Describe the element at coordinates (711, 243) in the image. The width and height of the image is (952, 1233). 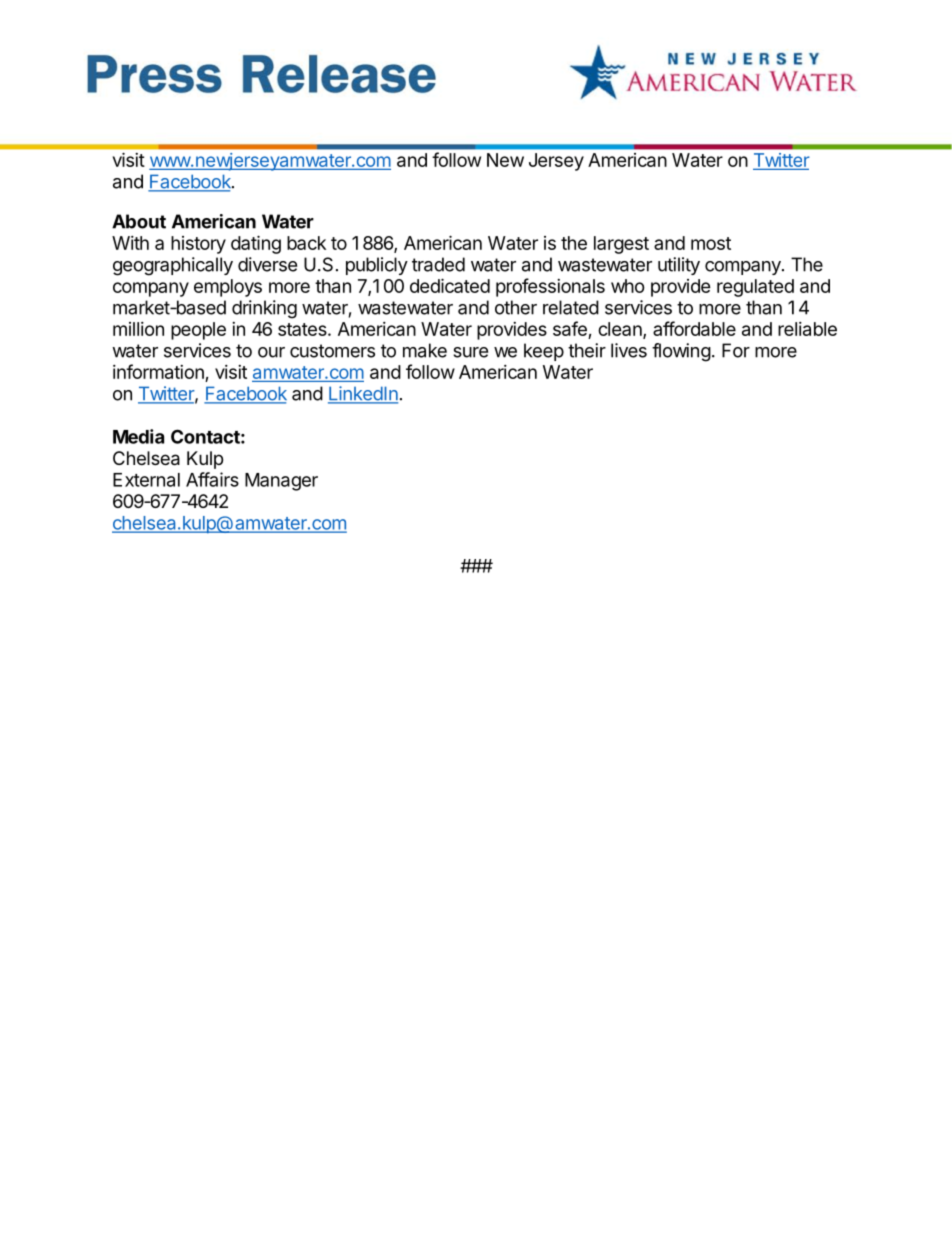
I see `most` at that location.
